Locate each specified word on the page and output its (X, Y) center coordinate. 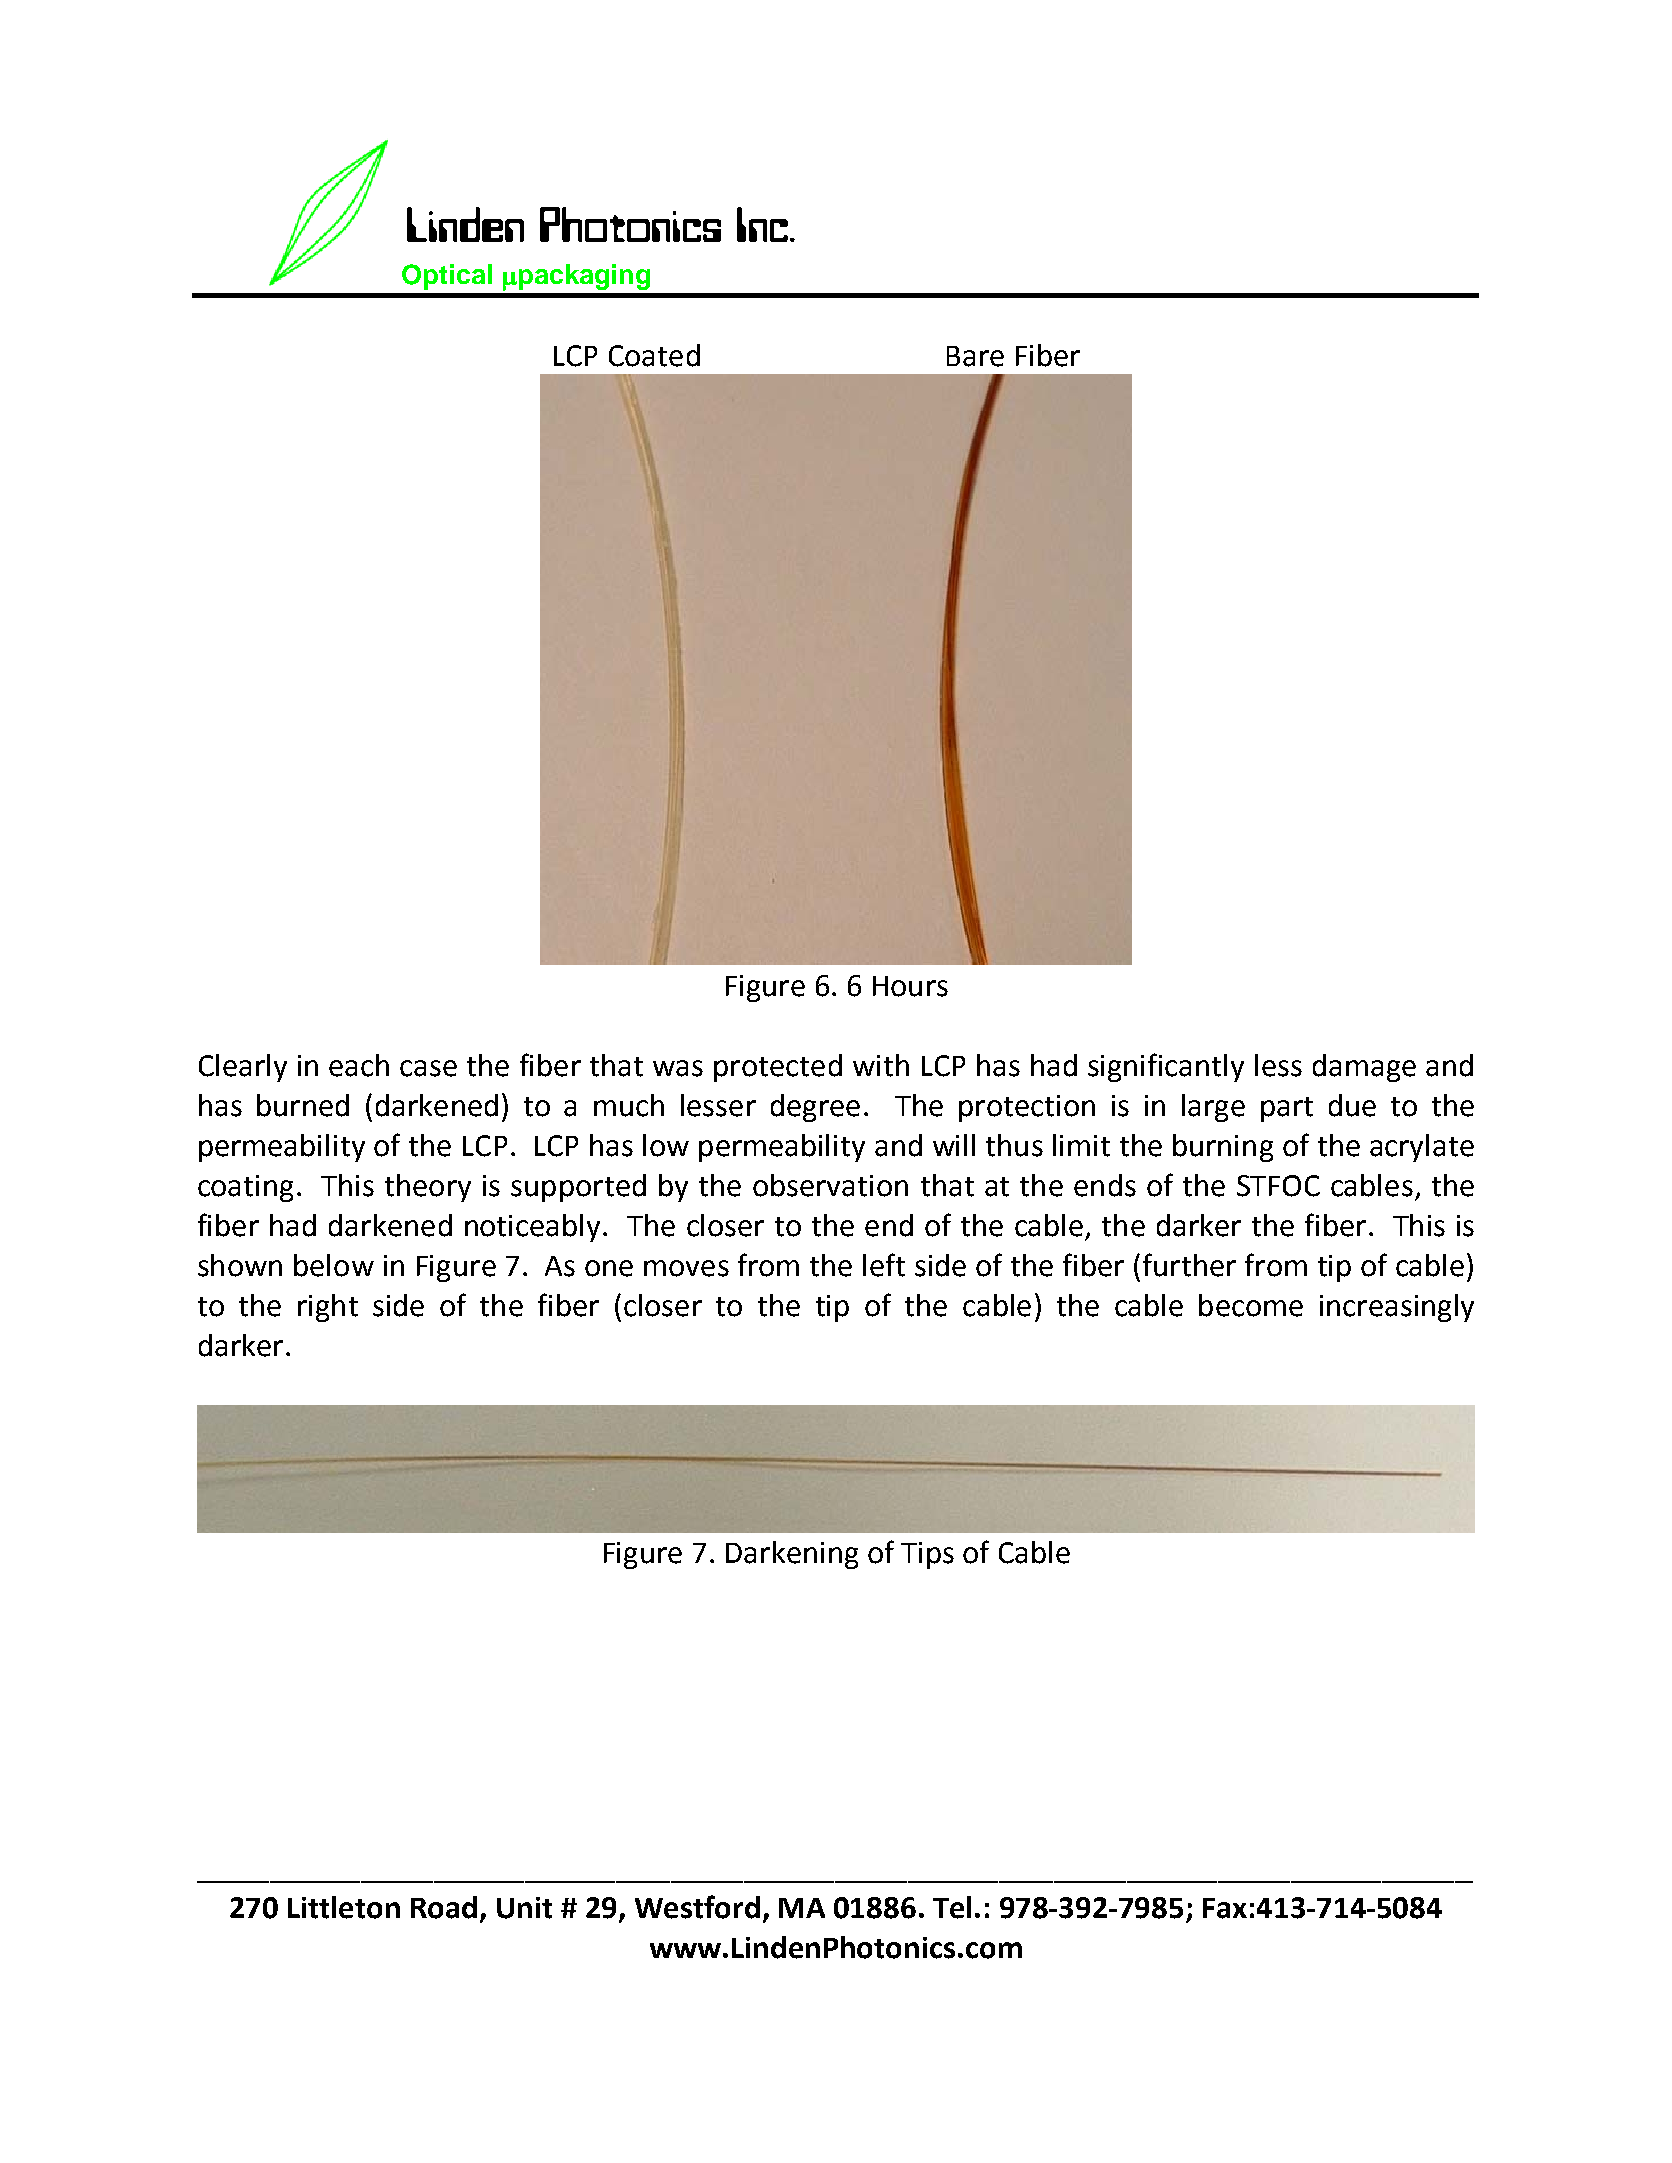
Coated (654, 355)
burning (1223, 1148)
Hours (910, 986)
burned (303, 1105)
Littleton (344, 1907)
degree (815, 1108)
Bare (975, 356)
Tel (952, 1907)
